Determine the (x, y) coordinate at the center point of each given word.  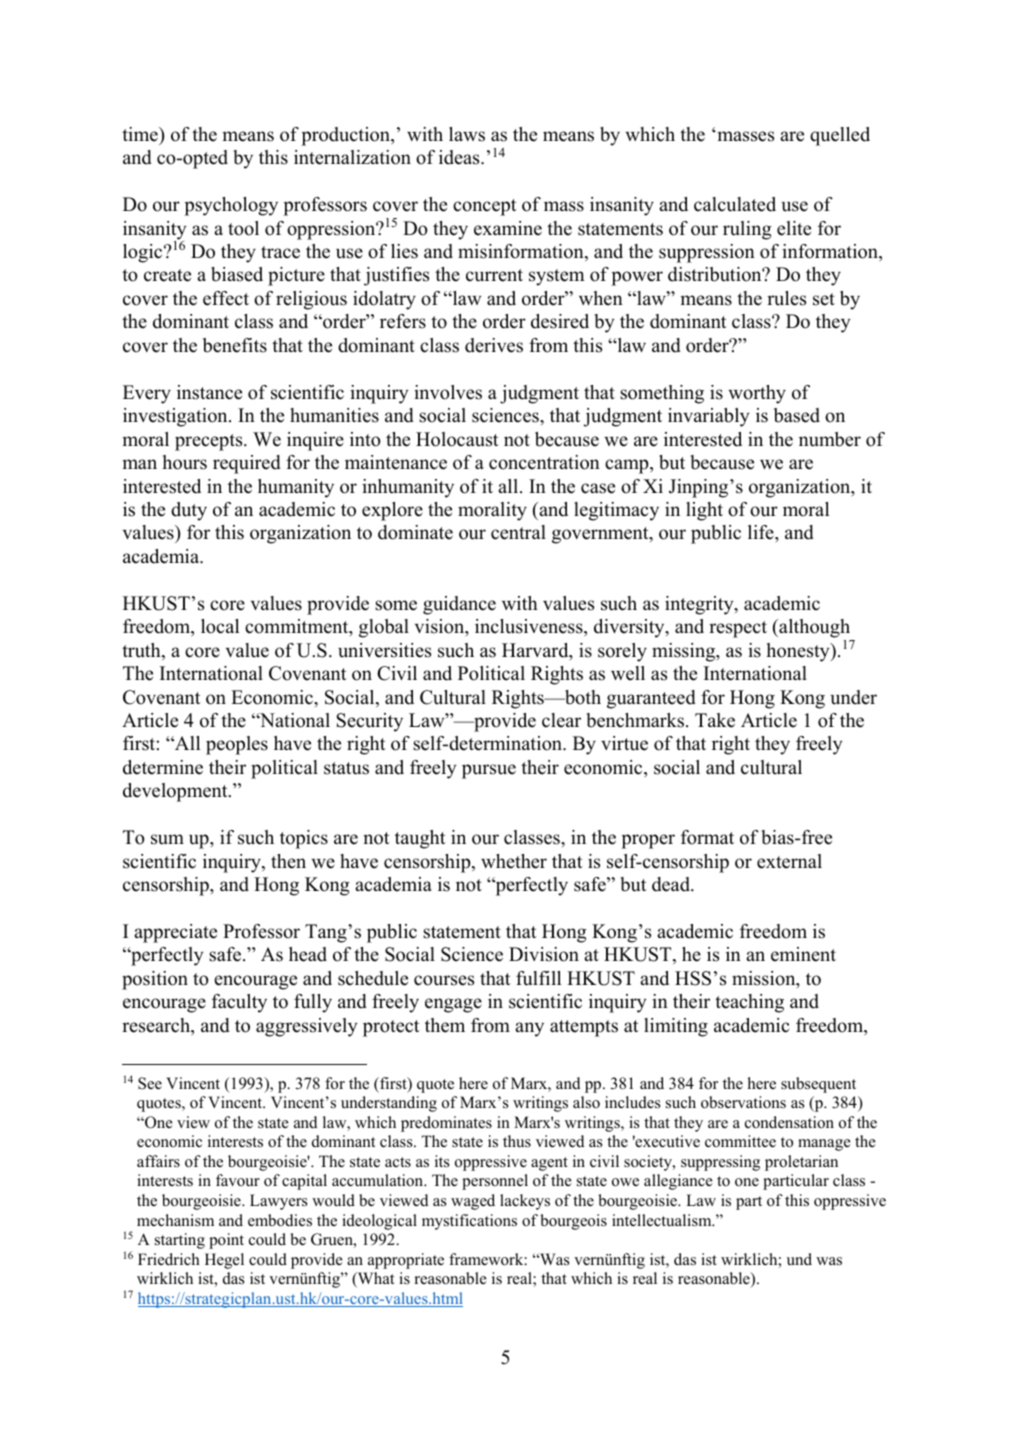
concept (485, 207)
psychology (231, 206)
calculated (735, 204)
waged (473, 1202)
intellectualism (663, 1220)
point (226, 1241)
